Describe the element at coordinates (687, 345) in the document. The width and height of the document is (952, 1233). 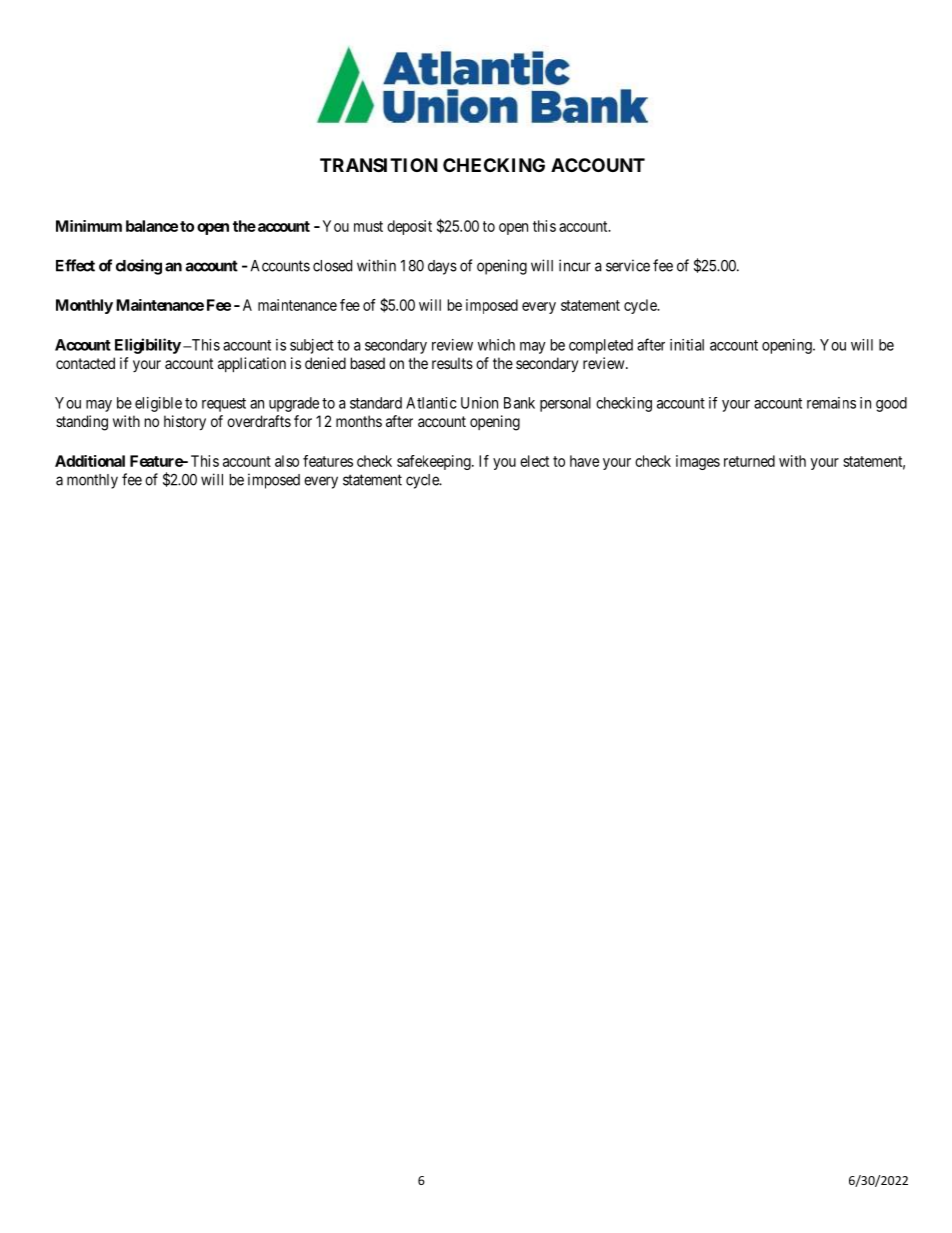
I see `initial` at that location.
